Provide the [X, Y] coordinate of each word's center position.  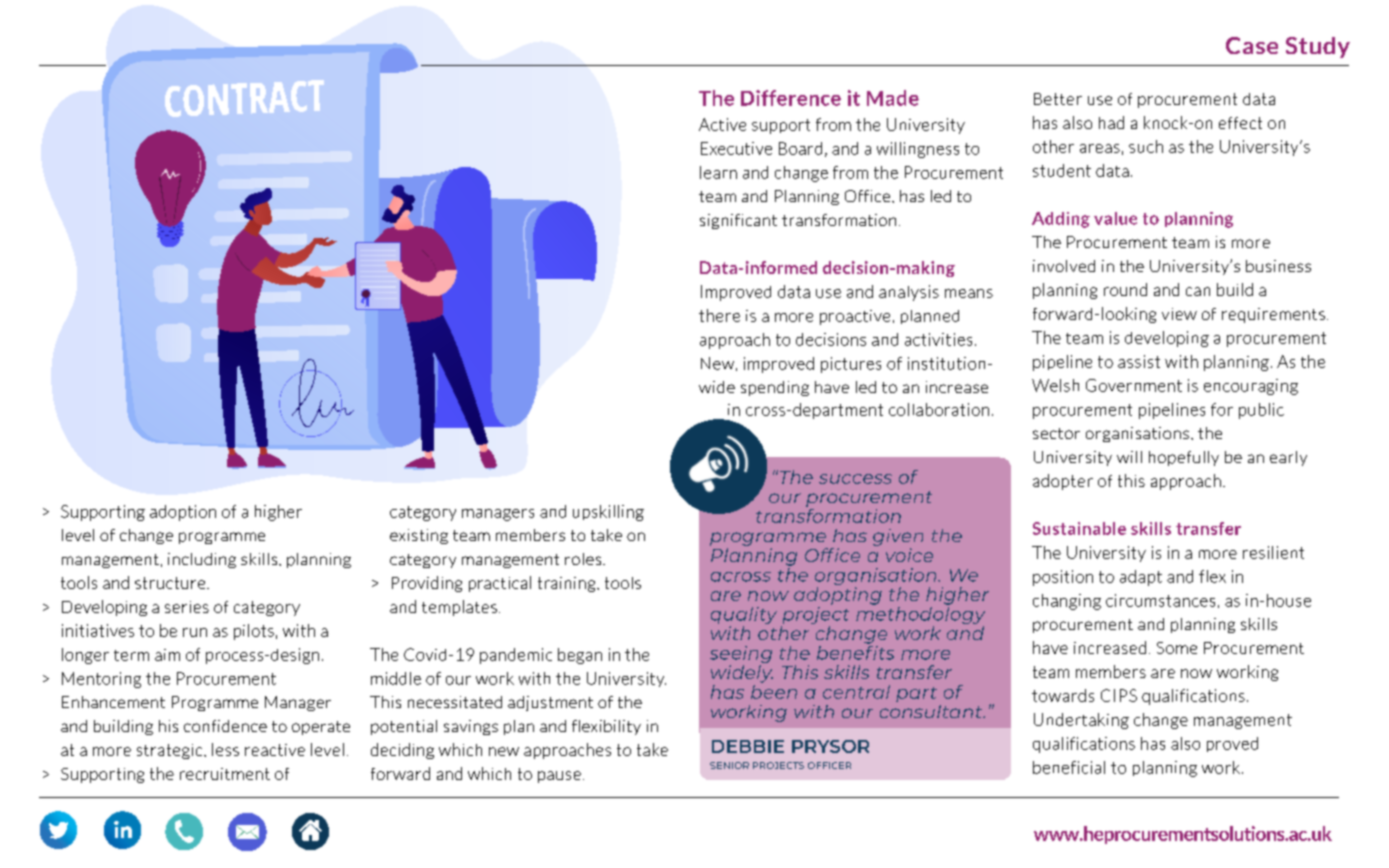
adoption [183, 513]
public [1261, 411]
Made [893, 98]
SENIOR [729, 765]
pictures [851, 365]
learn [718, 172]
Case [1252, 45]
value [1115, 218]
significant [738, 221]
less [225, 749]
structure [171, 583]
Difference [791, 98]
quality [744, 617]
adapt [1141, 578]
